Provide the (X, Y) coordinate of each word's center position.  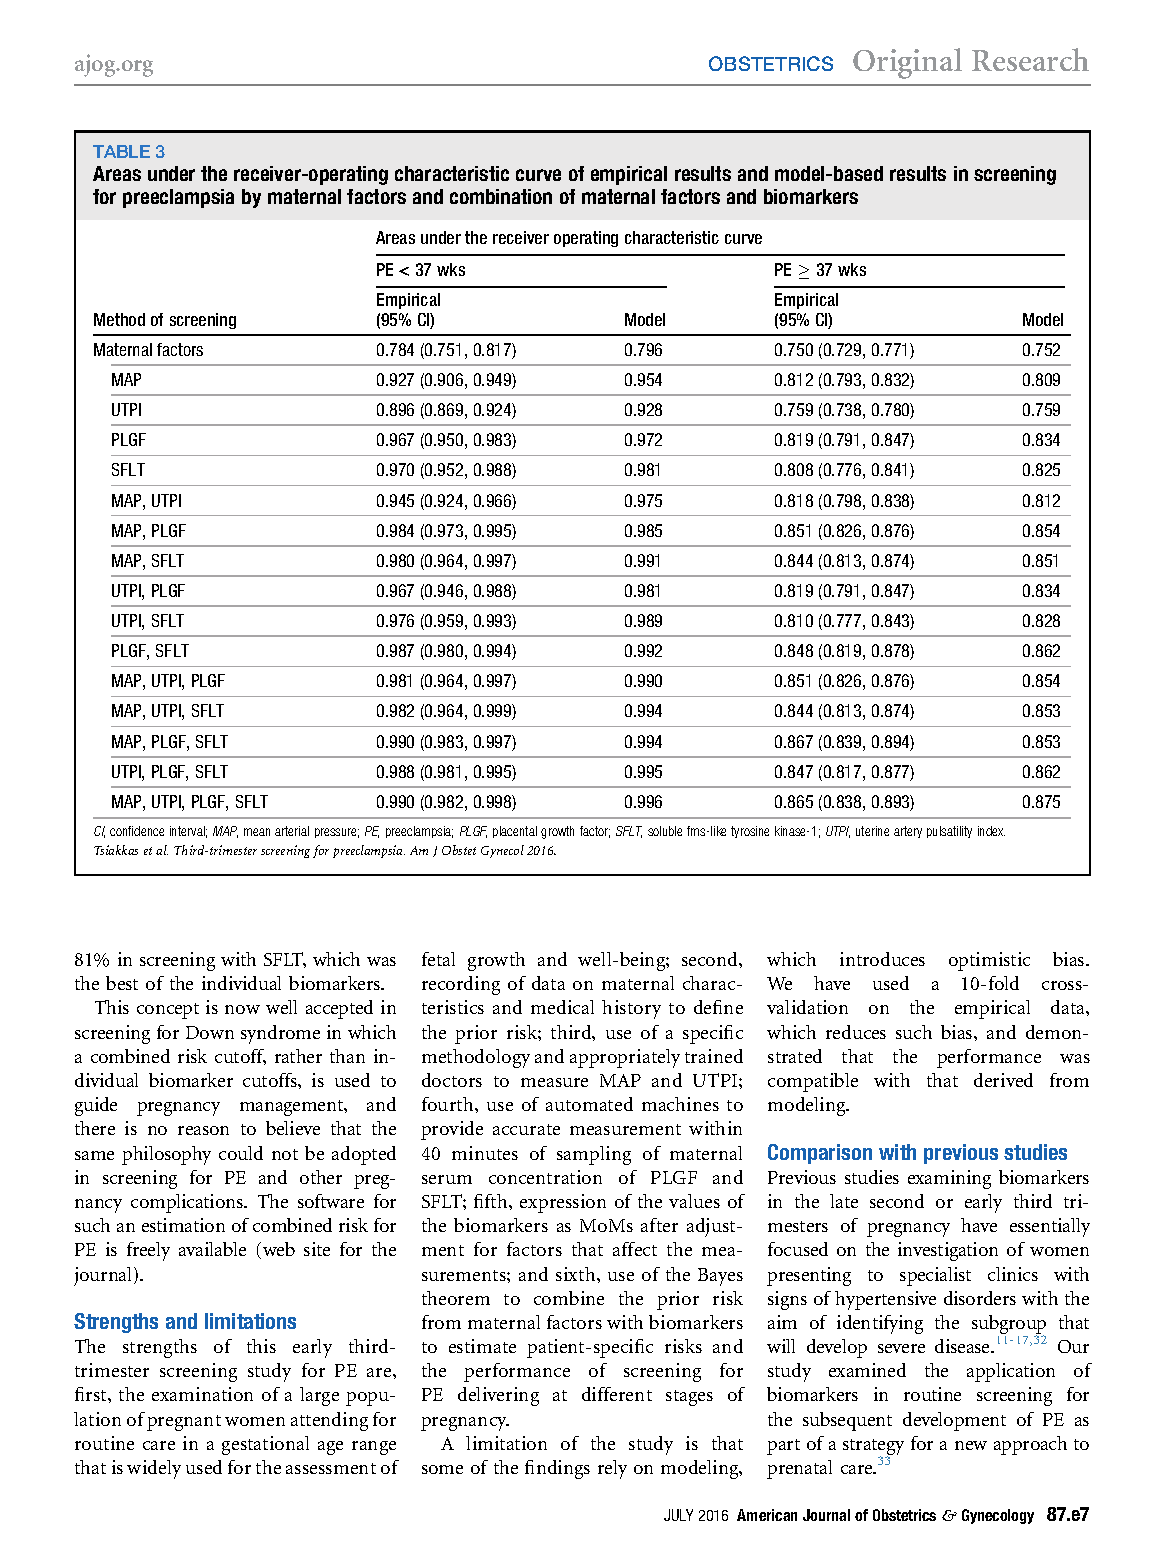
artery (908, 832)
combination (501, 196)
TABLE (121, 151)
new (971, 1445)
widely (154, 1469)
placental (515, 832)
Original (907, 63)
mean (257, 832)
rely (612, 1469)
